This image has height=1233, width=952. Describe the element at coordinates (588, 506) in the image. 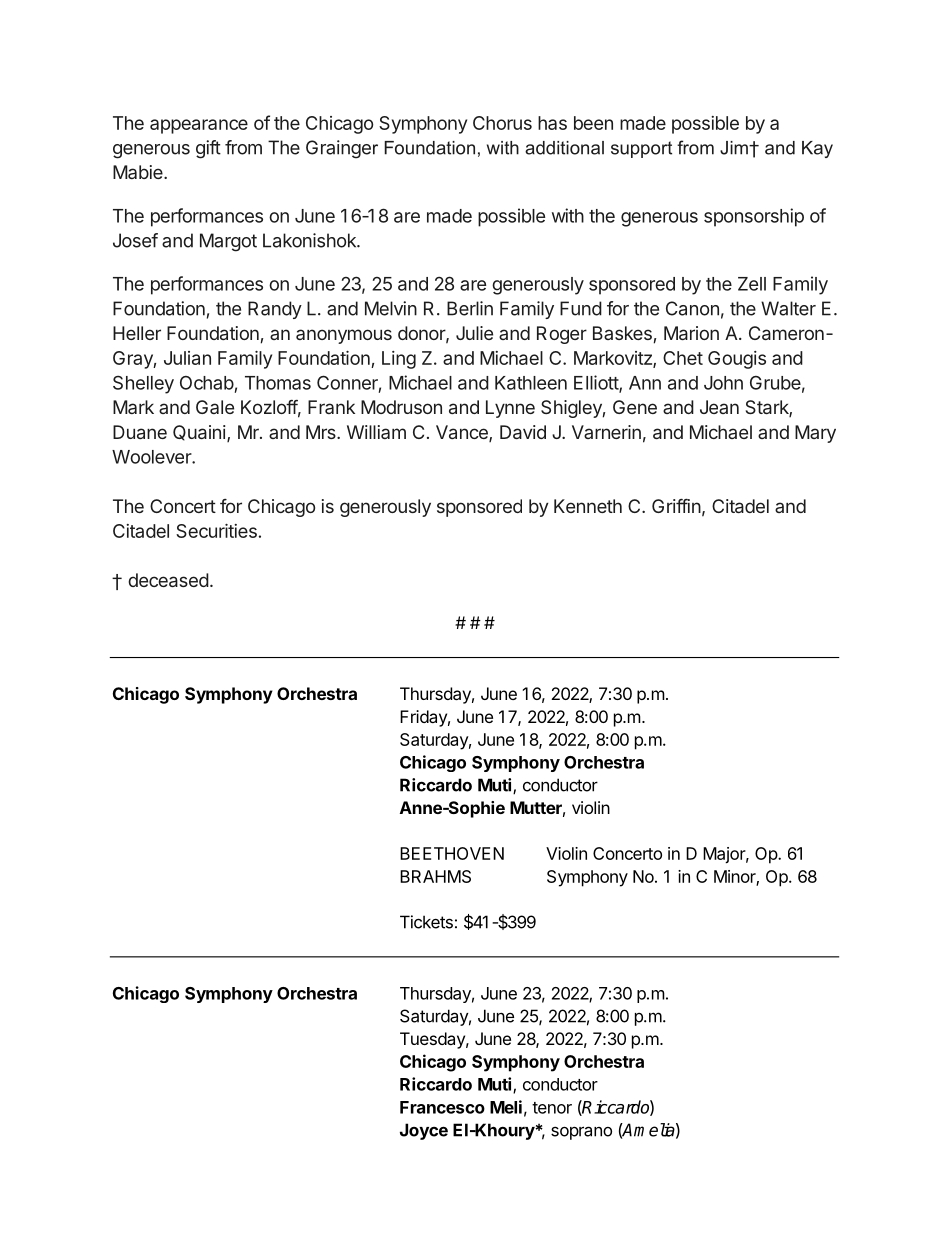

I see `Kenneth` at that location.
